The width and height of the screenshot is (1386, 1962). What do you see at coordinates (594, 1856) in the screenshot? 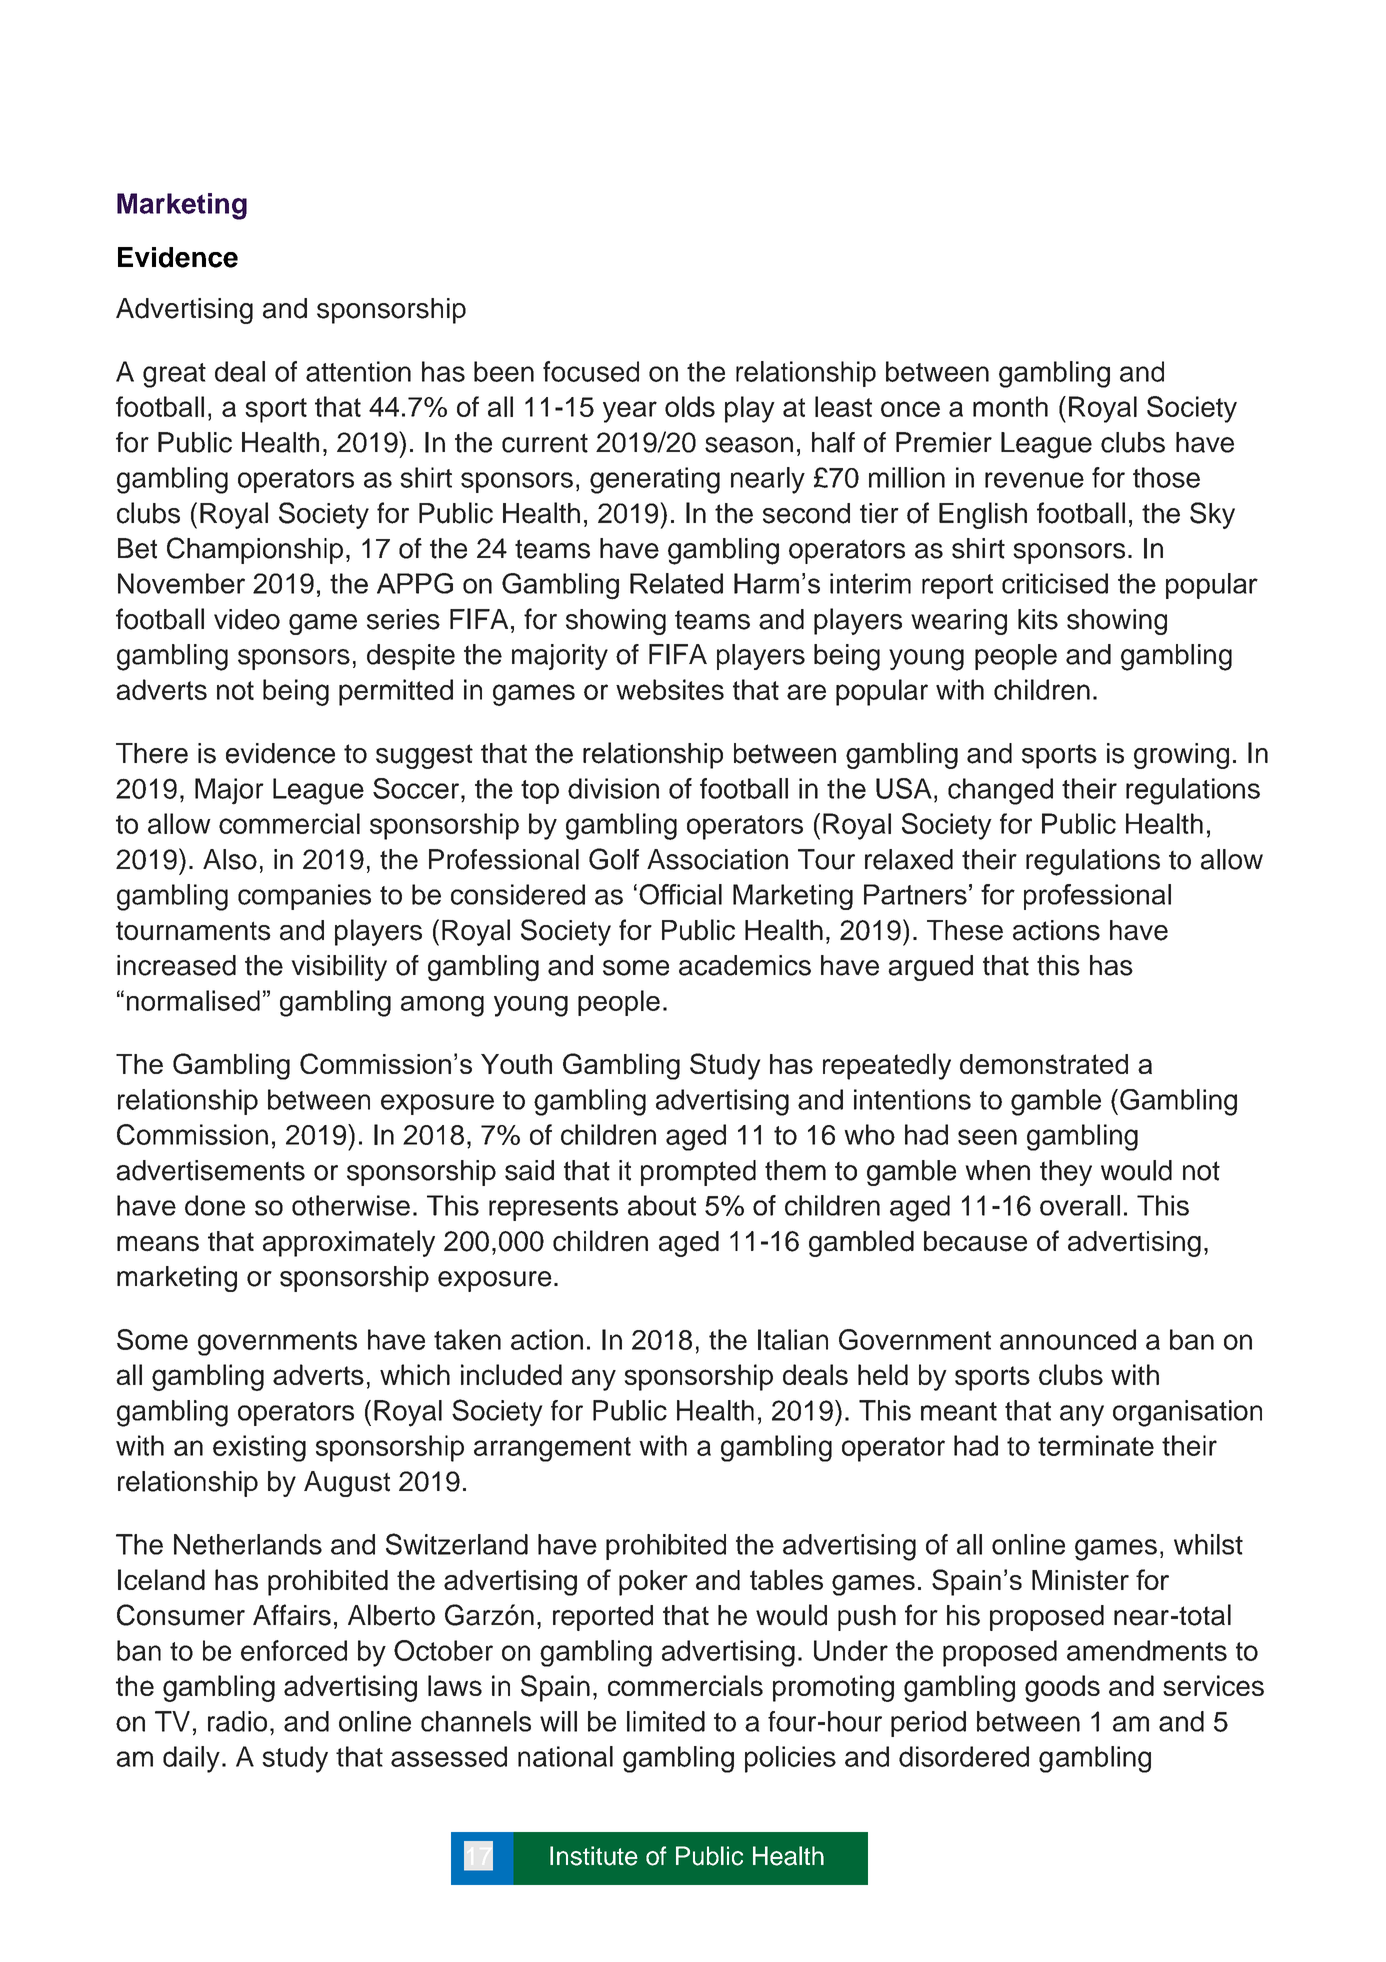
I see `Institute` at bounding box center [594, 1856].
